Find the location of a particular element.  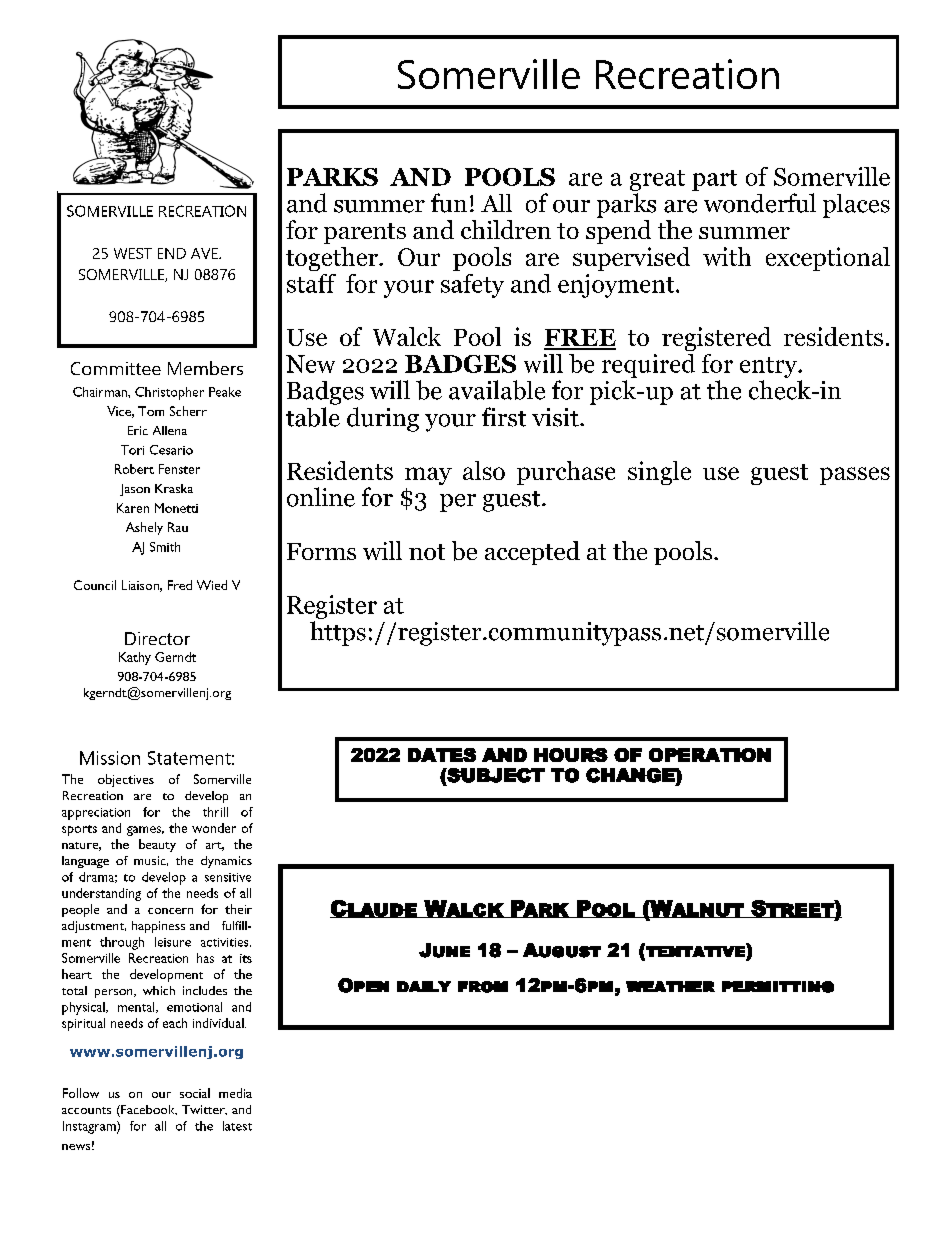

OPERATION is located at coordinates (710, 755).
